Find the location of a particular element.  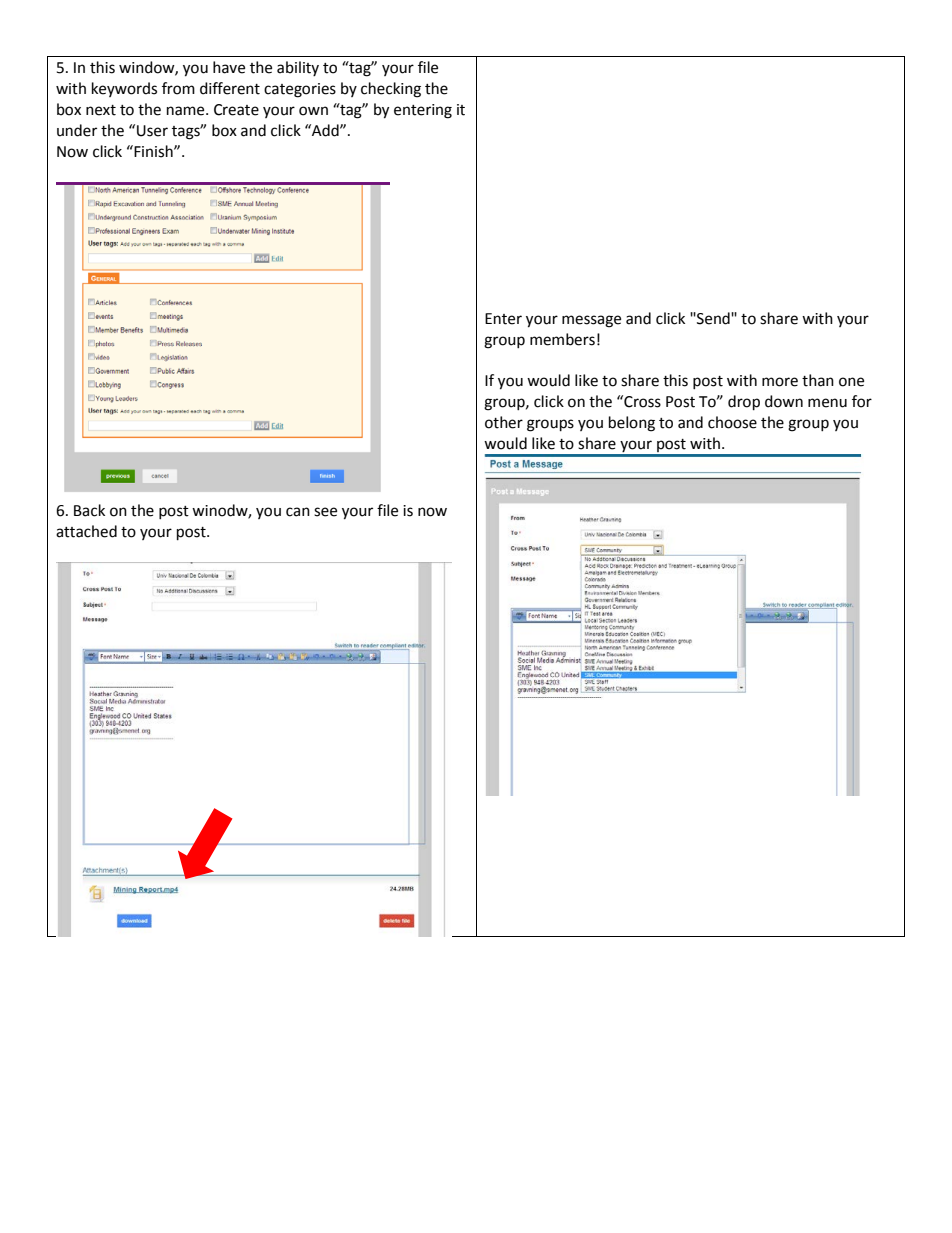

message is located at coordinates (591, 321).
